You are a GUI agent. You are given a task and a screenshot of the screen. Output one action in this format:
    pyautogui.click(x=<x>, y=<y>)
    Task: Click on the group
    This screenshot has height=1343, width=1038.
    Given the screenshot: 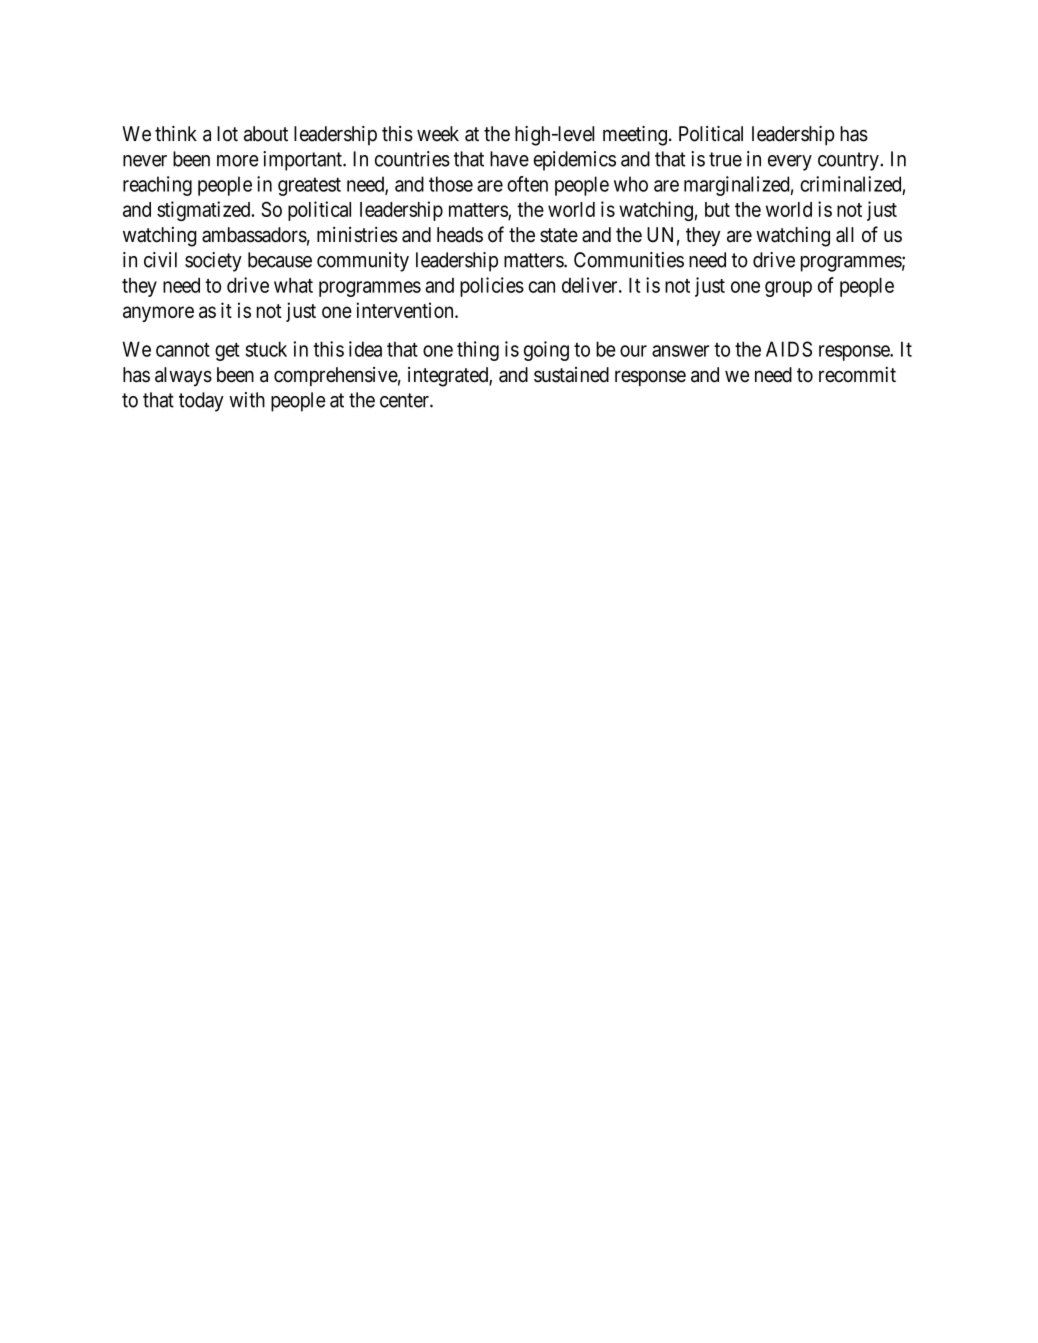 What is the action you would take?
    pyautogui.click(x=788, y=289)
